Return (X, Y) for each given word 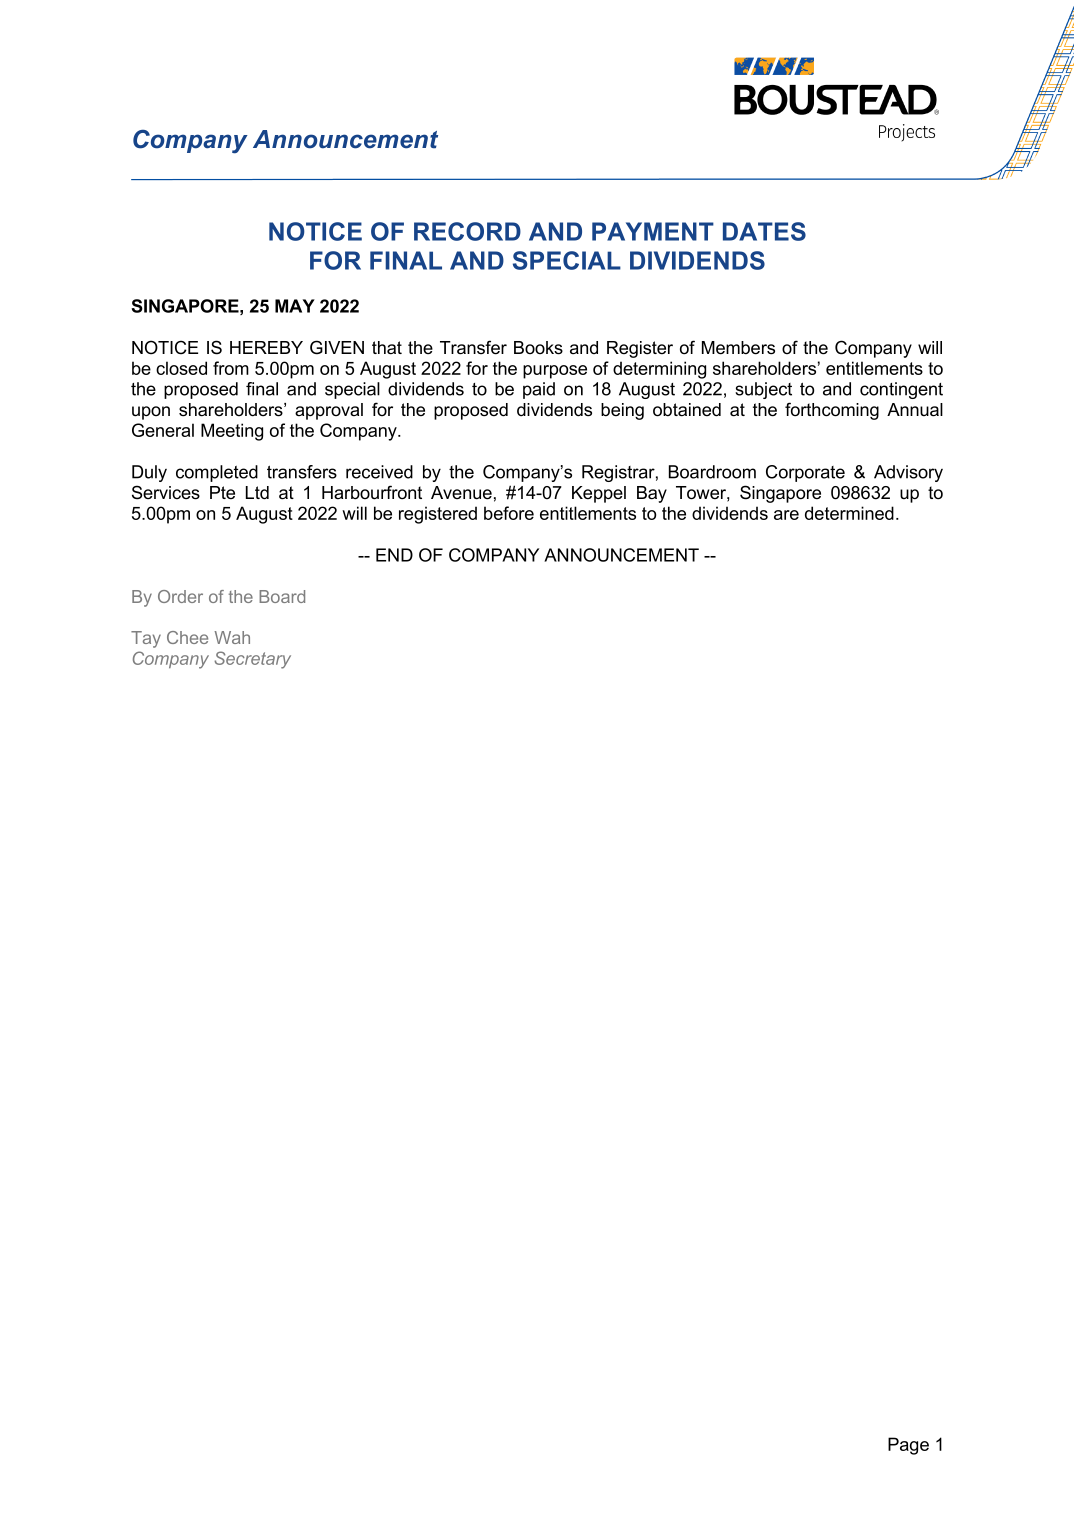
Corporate (805, 473)
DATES (764, 231)
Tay (146, 639)
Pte (222, 493)
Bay (652, 494)
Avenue (461, 493)
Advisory (908, 473)
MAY (295, 306)
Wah (232, 637)
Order (180, 596)
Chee (187, 637)
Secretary (252, 660)
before (509, 513)
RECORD (467, 231)
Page (908, 1446)
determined (849, 513)
